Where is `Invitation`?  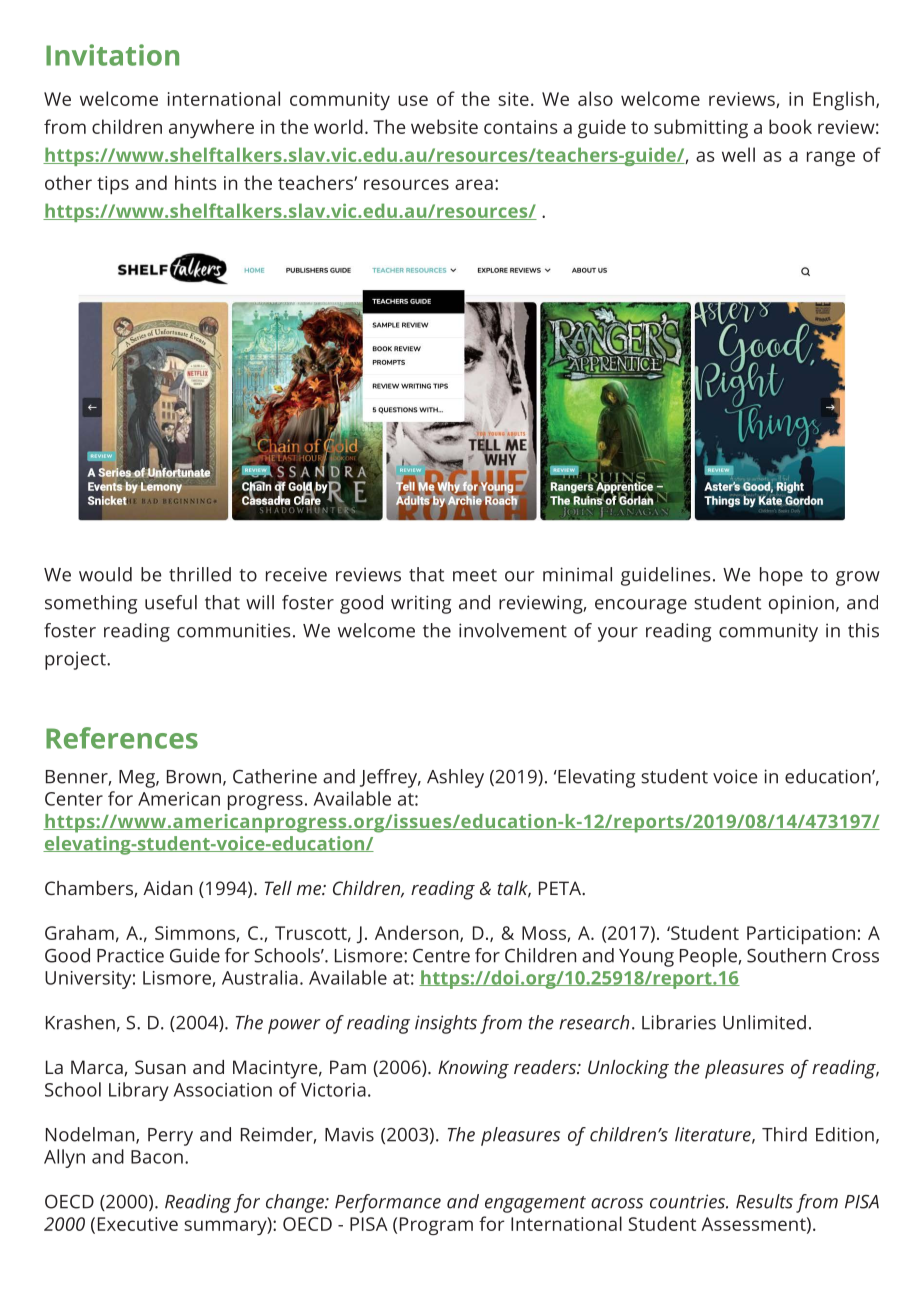
Invitation is located at coordinates (112, 55).
